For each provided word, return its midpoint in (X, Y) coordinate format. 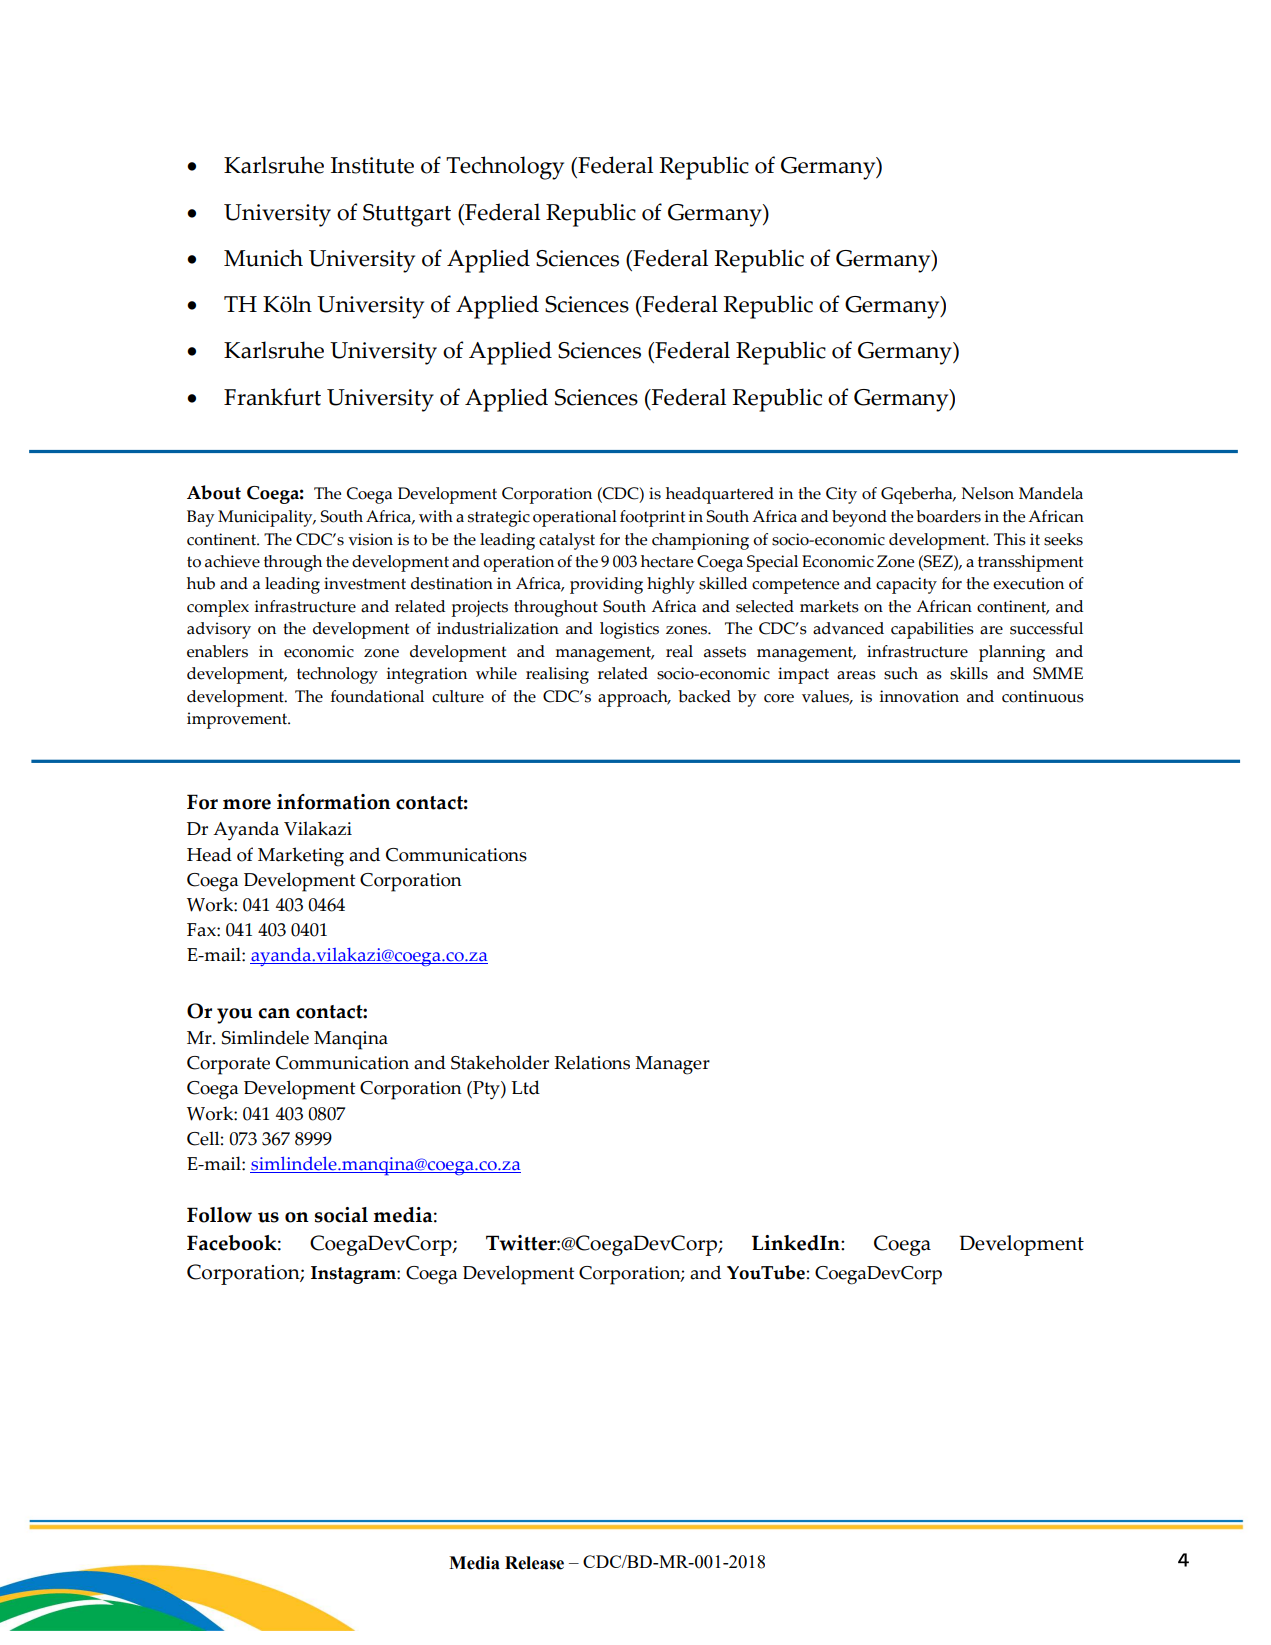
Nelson (988, 493)
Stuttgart (407, 215)
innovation (919, 696)
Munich (263, 258)
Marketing (301, 857)
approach (634, 698)
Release (534, 1563)
